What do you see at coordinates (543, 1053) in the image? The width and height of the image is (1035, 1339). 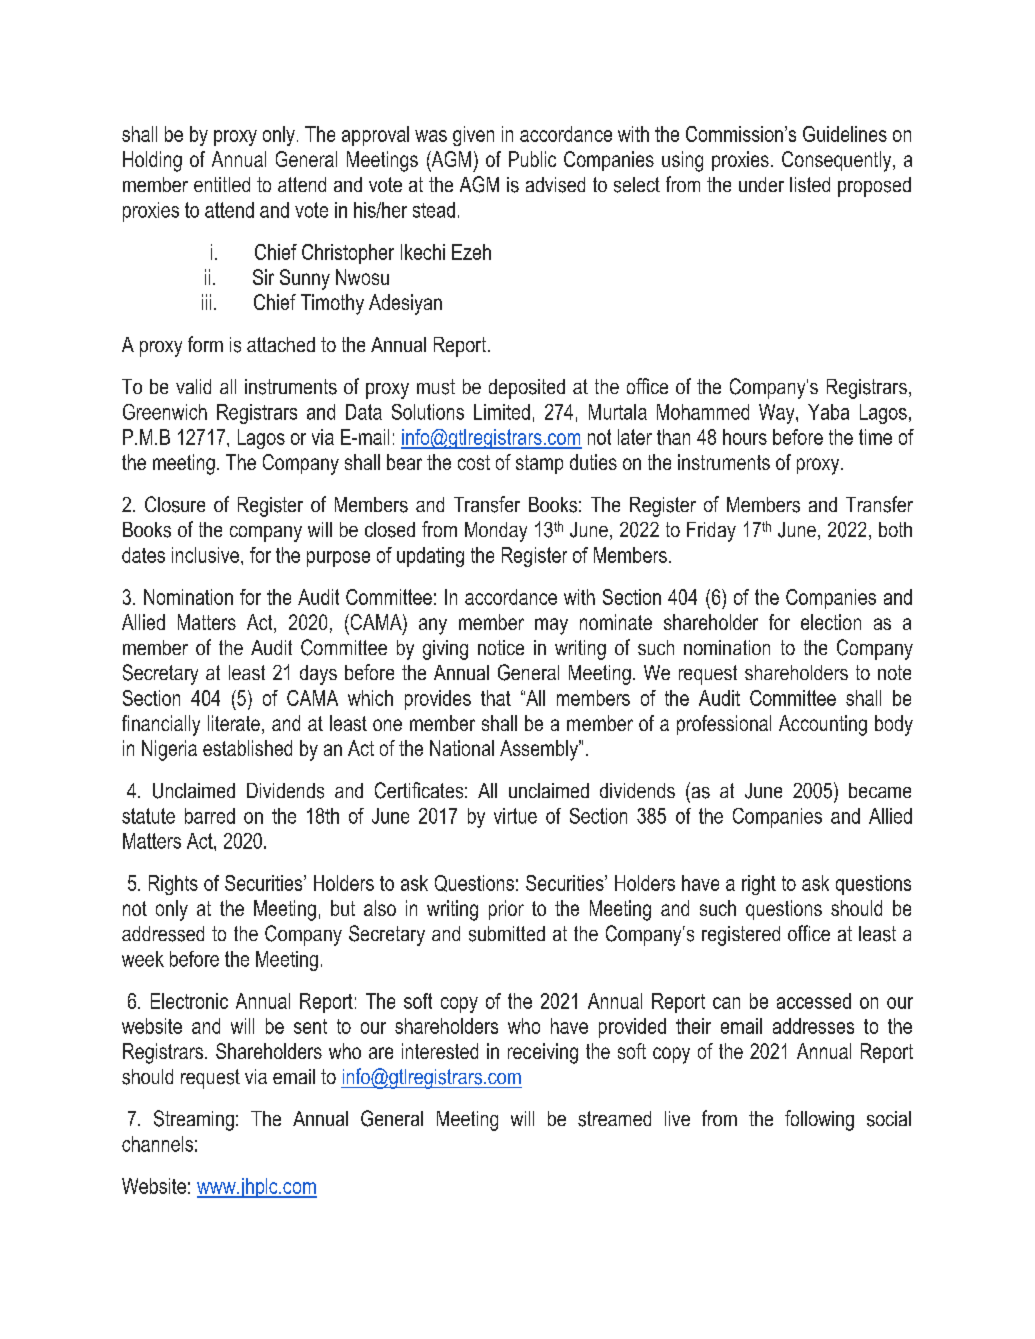 I see `receiving` at bounding box center [543, 1053].
